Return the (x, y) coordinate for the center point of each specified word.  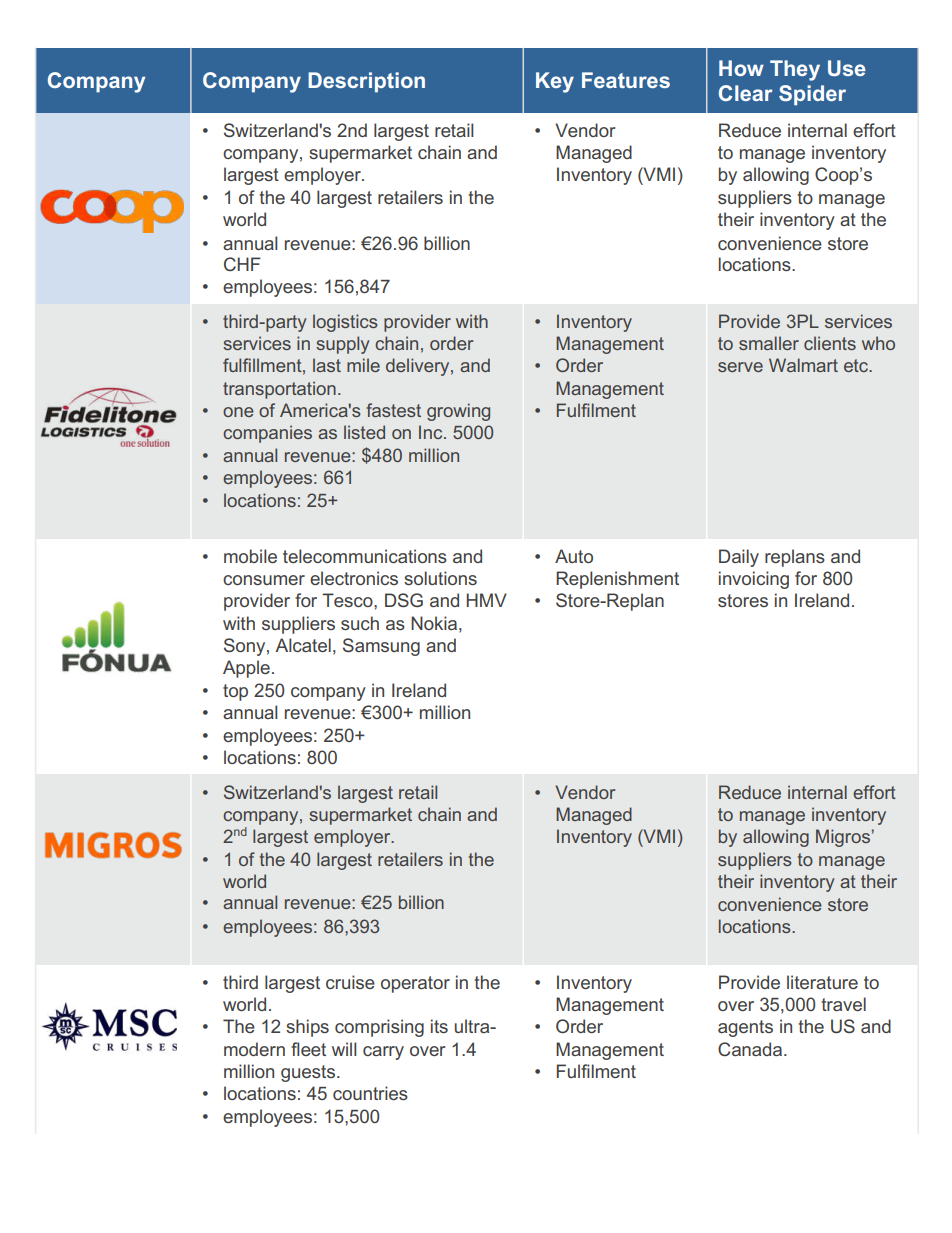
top (235, 692)
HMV (486, 600)
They (795, 70)
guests (308, 1073)
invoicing (754, 580)
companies (267, 434)
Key (555, 82)
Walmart (803, 365)
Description (366, 82)
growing (458, 412)
